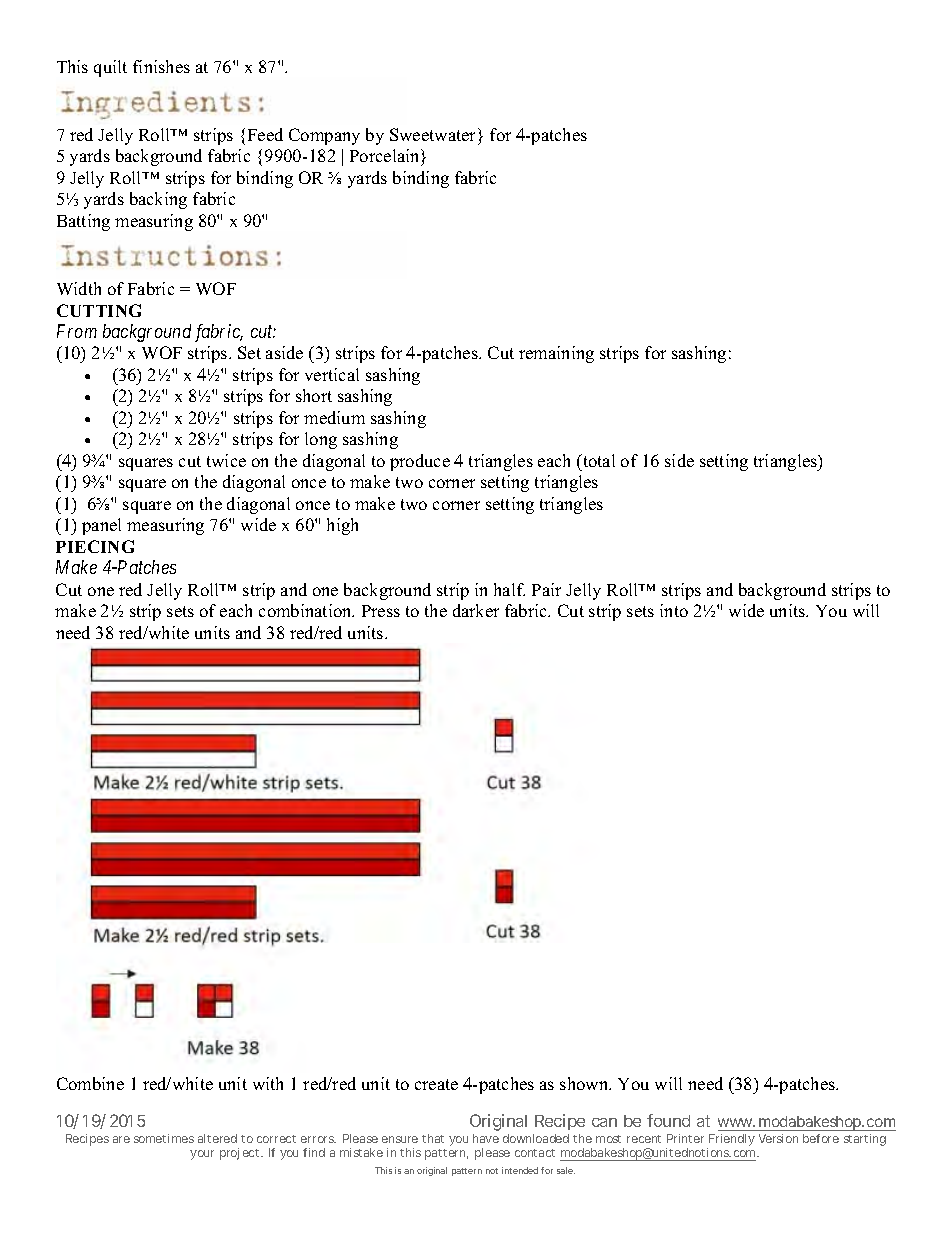 Image resolution: width=952 pixels, height=1233 pixels. Describe the element at coordinates (598, 460) in the screenshot. I see `total` at that location.
